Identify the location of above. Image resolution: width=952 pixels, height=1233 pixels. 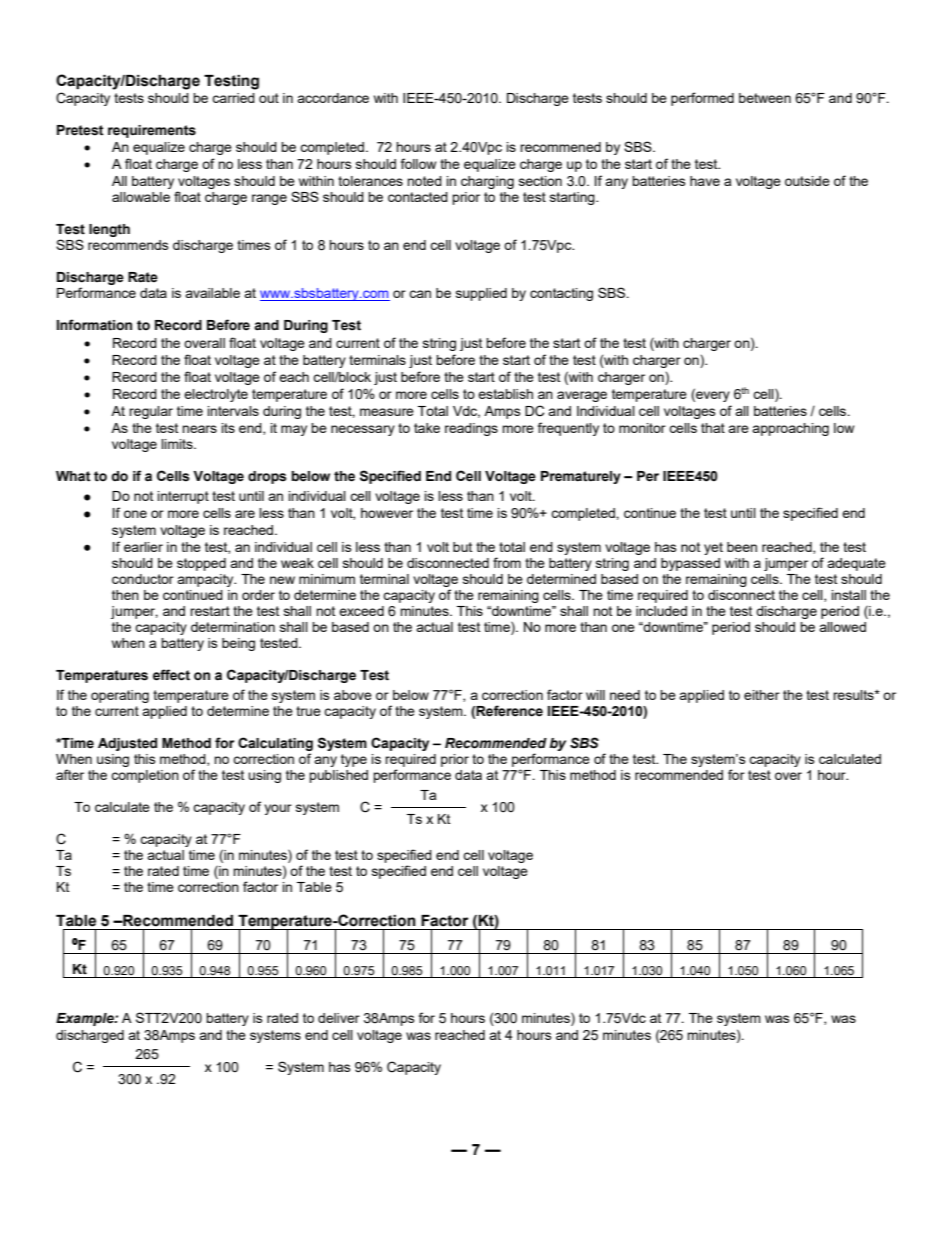
(353, 695).
